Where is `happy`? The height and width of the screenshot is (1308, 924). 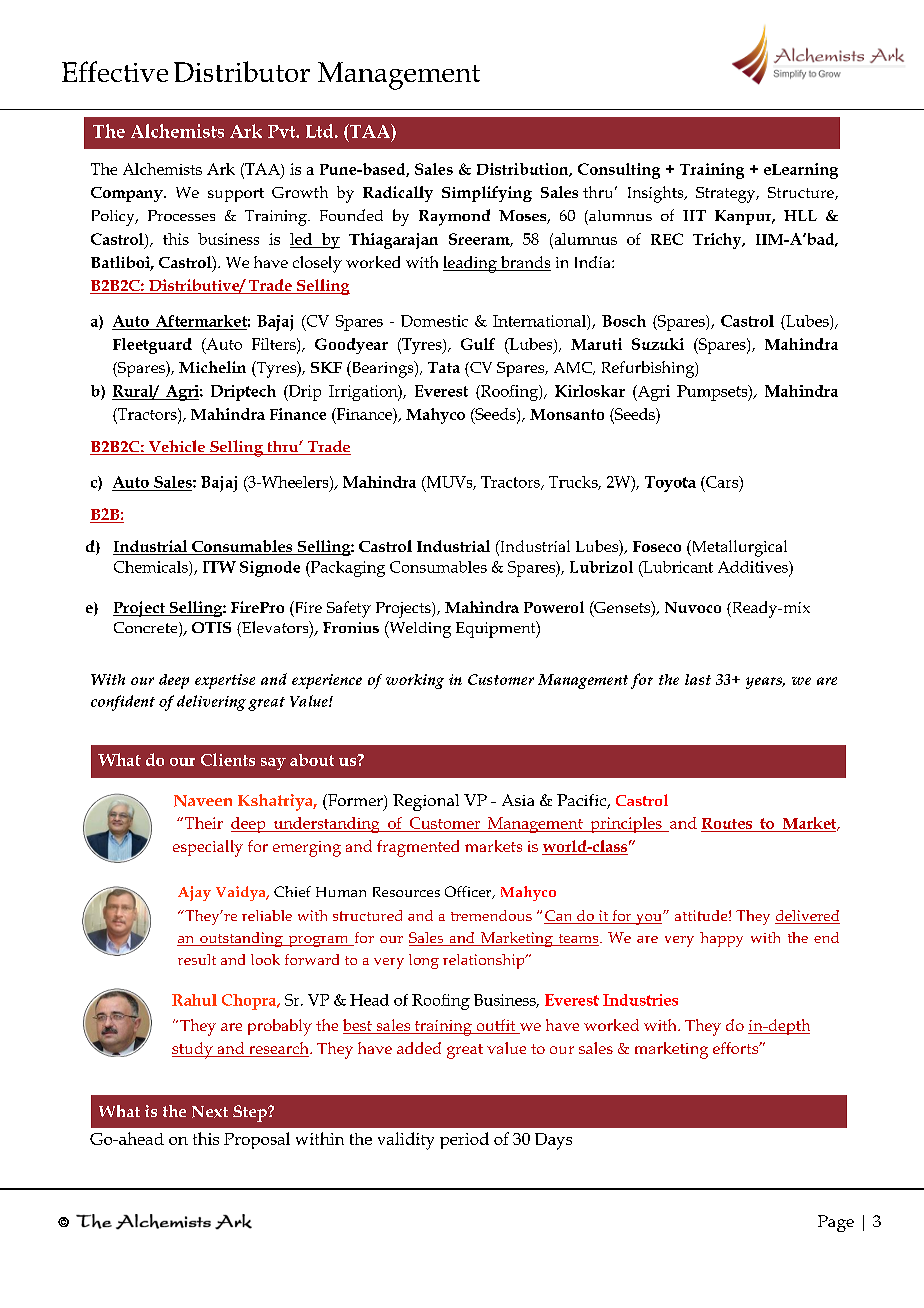
happy is located at coordinates (721, 939).
